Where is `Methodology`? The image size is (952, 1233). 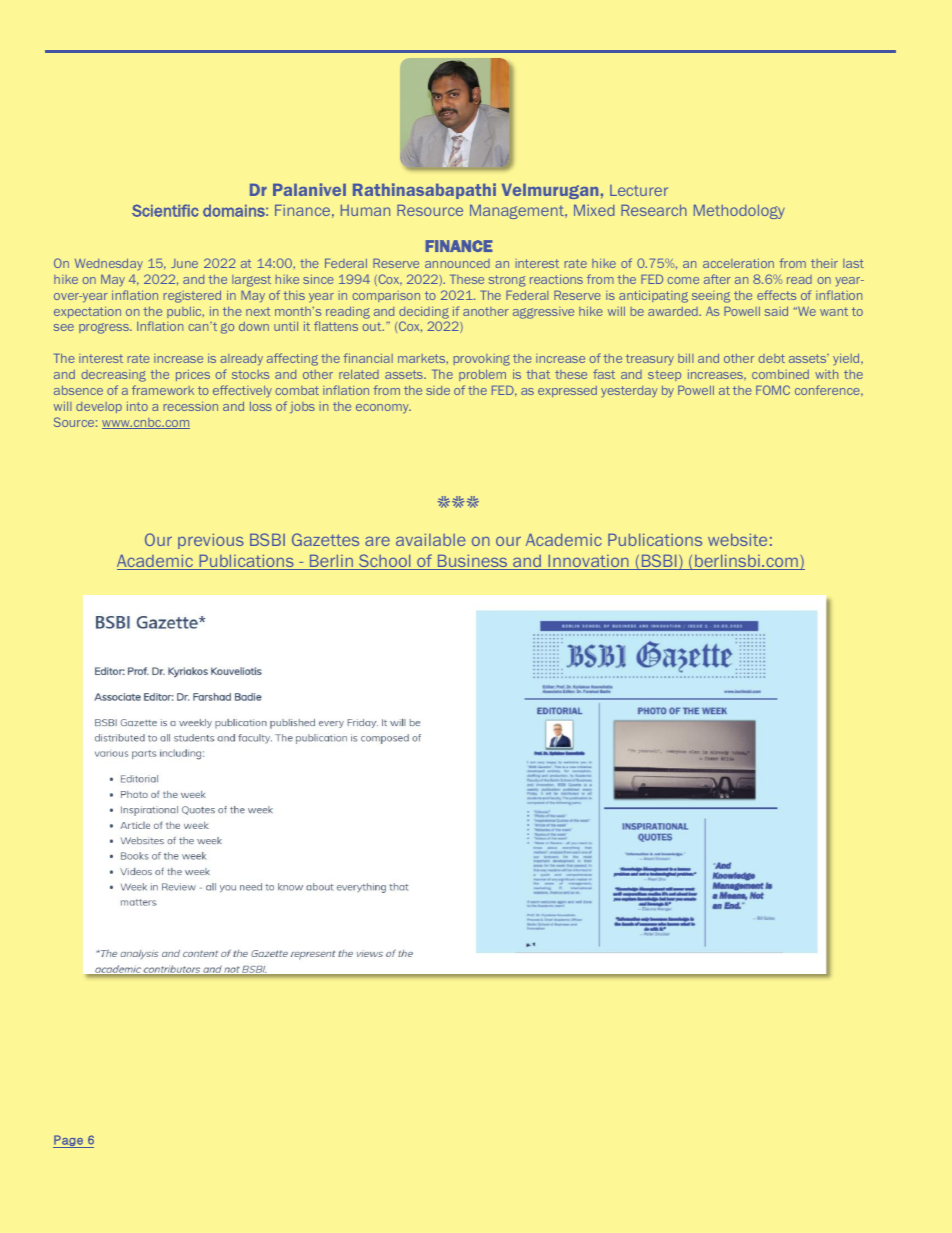 Methodology is located at coordinates (739, 211).
